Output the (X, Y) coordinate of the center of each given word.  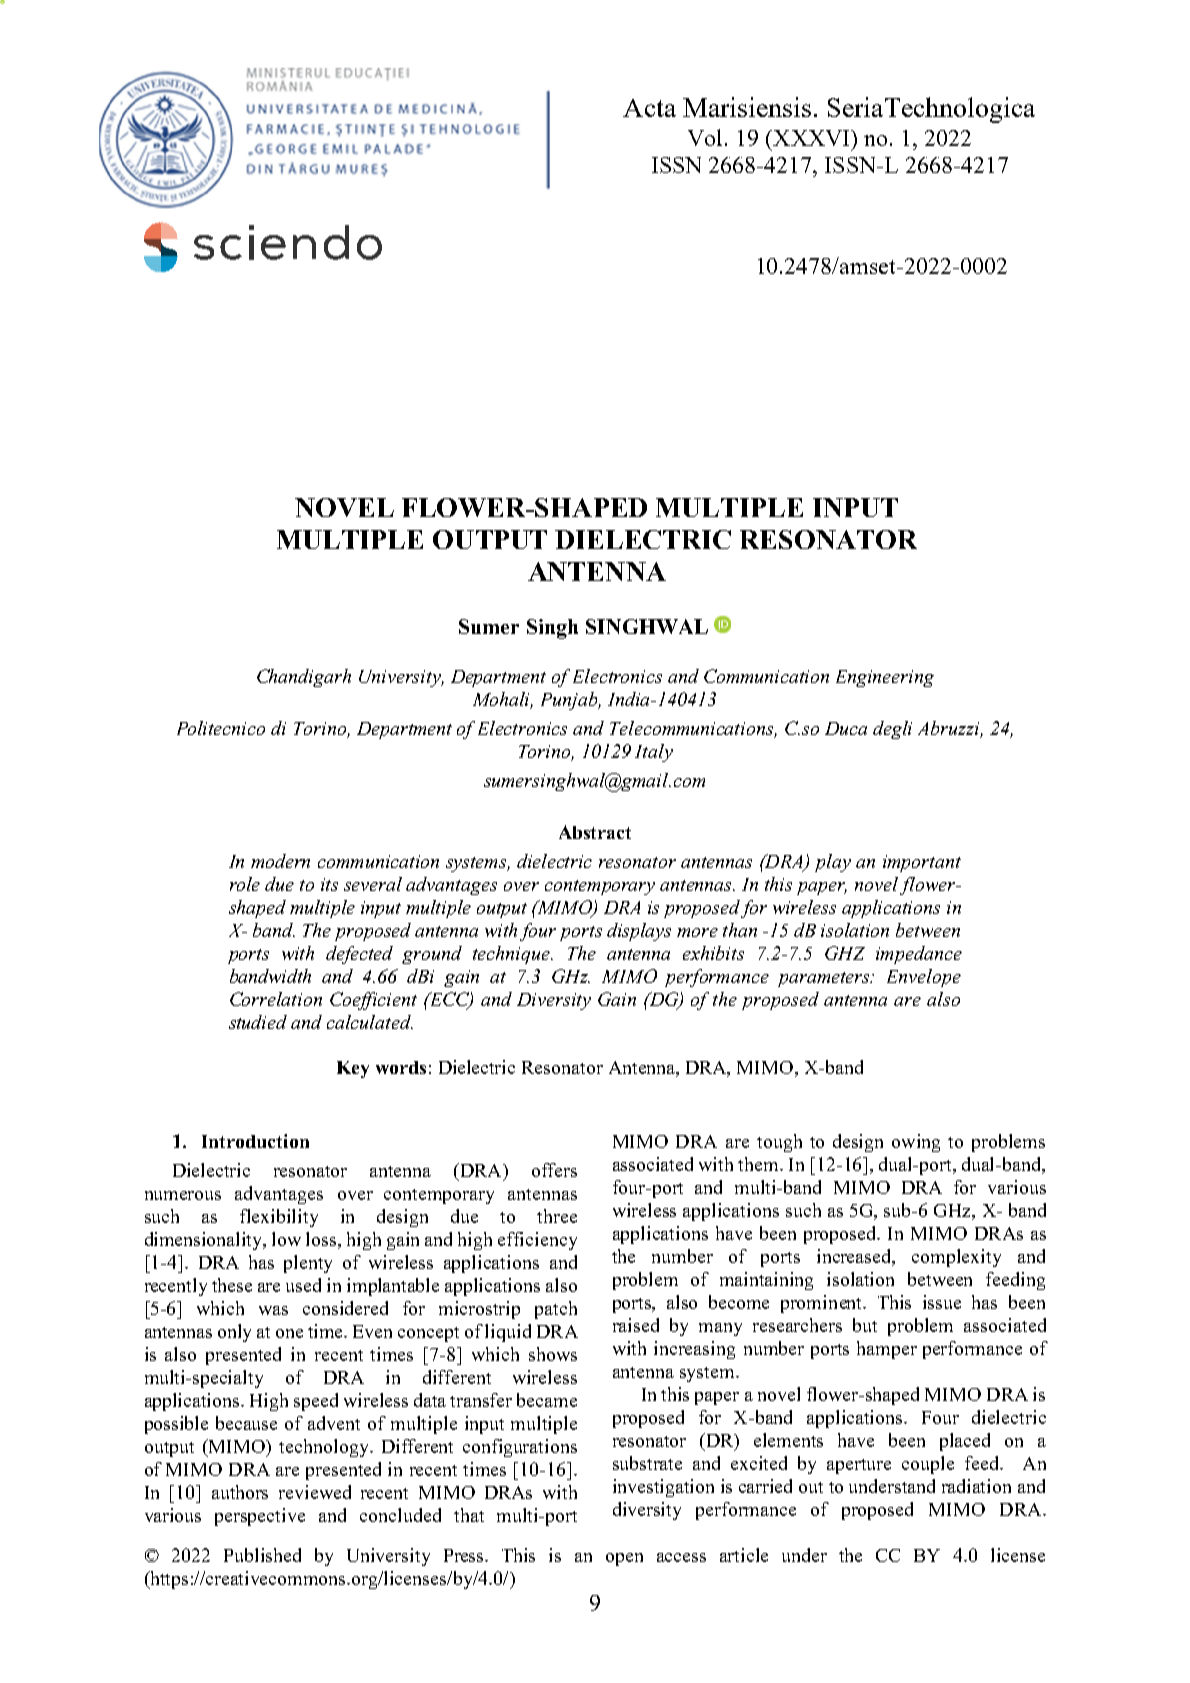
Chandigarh (304, 678)
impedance (919, 955)
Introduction (255, 1141)
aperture (859, 1466)
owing (916, 1143)
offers (554, 1170)
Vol (705, 137)
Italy (654, 753)
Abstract (595, 832)
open (624, 1559)
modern (280, 861)
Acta (649, 108)
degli (892, 730)
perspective (260, 1517)
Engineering (885, 678)
